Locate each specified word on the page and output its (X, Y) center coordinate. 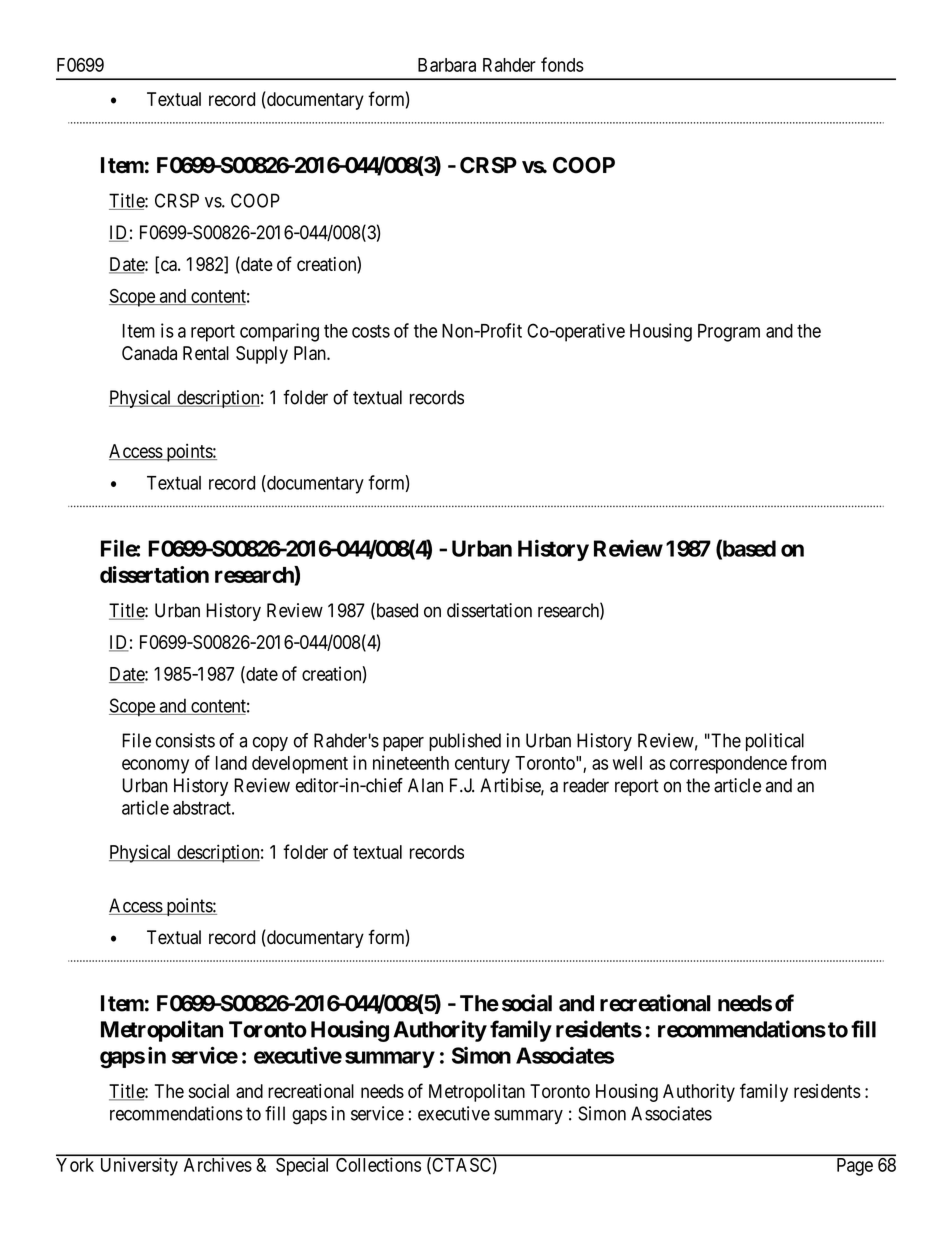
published (465, 742)
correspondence (728, 765)
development (300, 765)
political (775, 742)
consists (185, 740)
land (231, 763)
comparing (279, 332)
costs (371, 331)
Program (729, 333)
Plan (311, 353)
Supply (262, 355)
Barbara (447, 65)
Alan (425, 785)
